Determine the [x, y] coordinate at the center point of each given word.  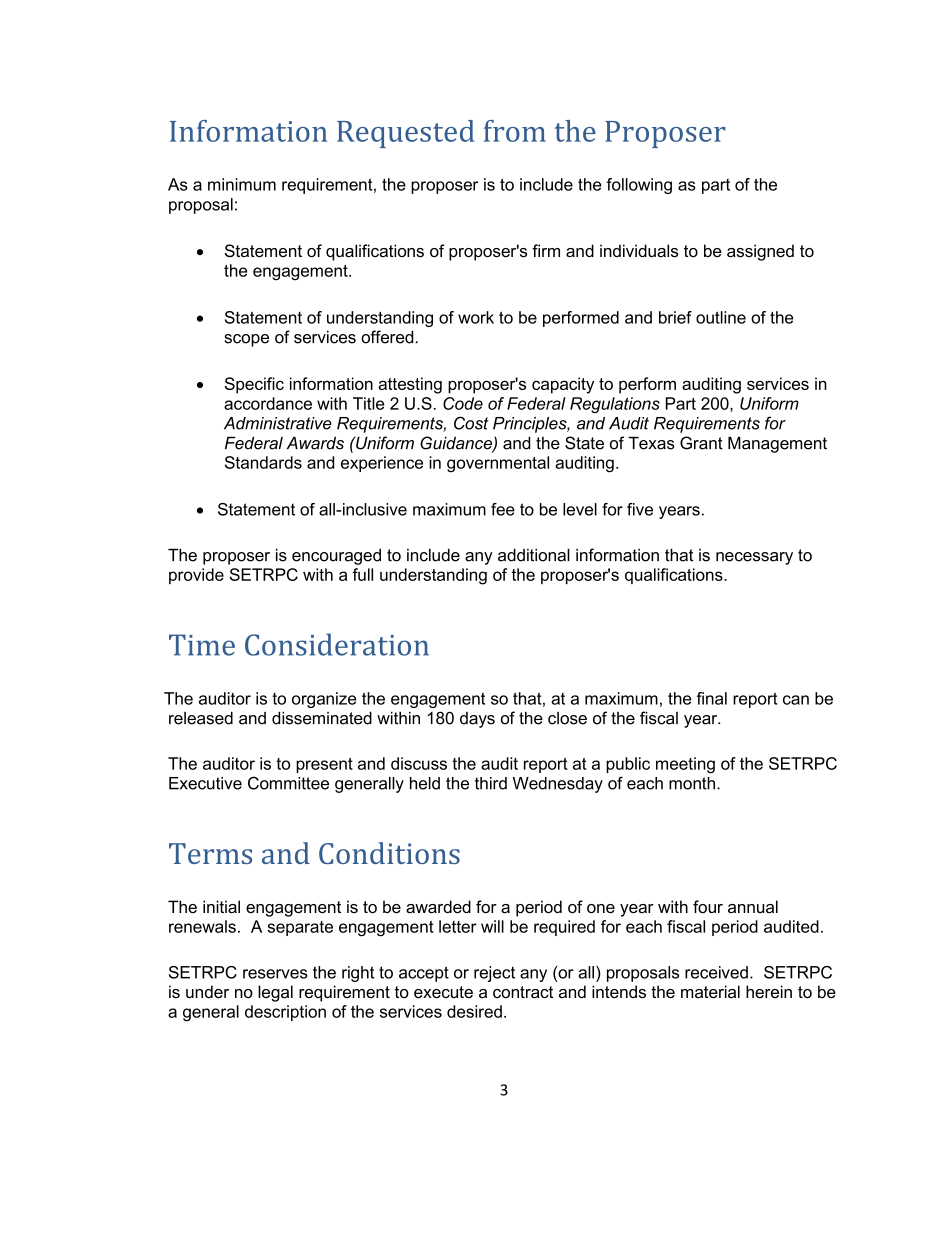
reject [494, 974]
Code [463, 403]
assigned [760, 252]
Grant [701, 443]
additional [534, 555]
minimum [242, 184]
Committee [288, 783]
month [692, 783]
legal [275, 993]
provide [196, 576]
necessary [754, 558]
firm [546, 250]
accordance [268, 403]
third [491, 783]
